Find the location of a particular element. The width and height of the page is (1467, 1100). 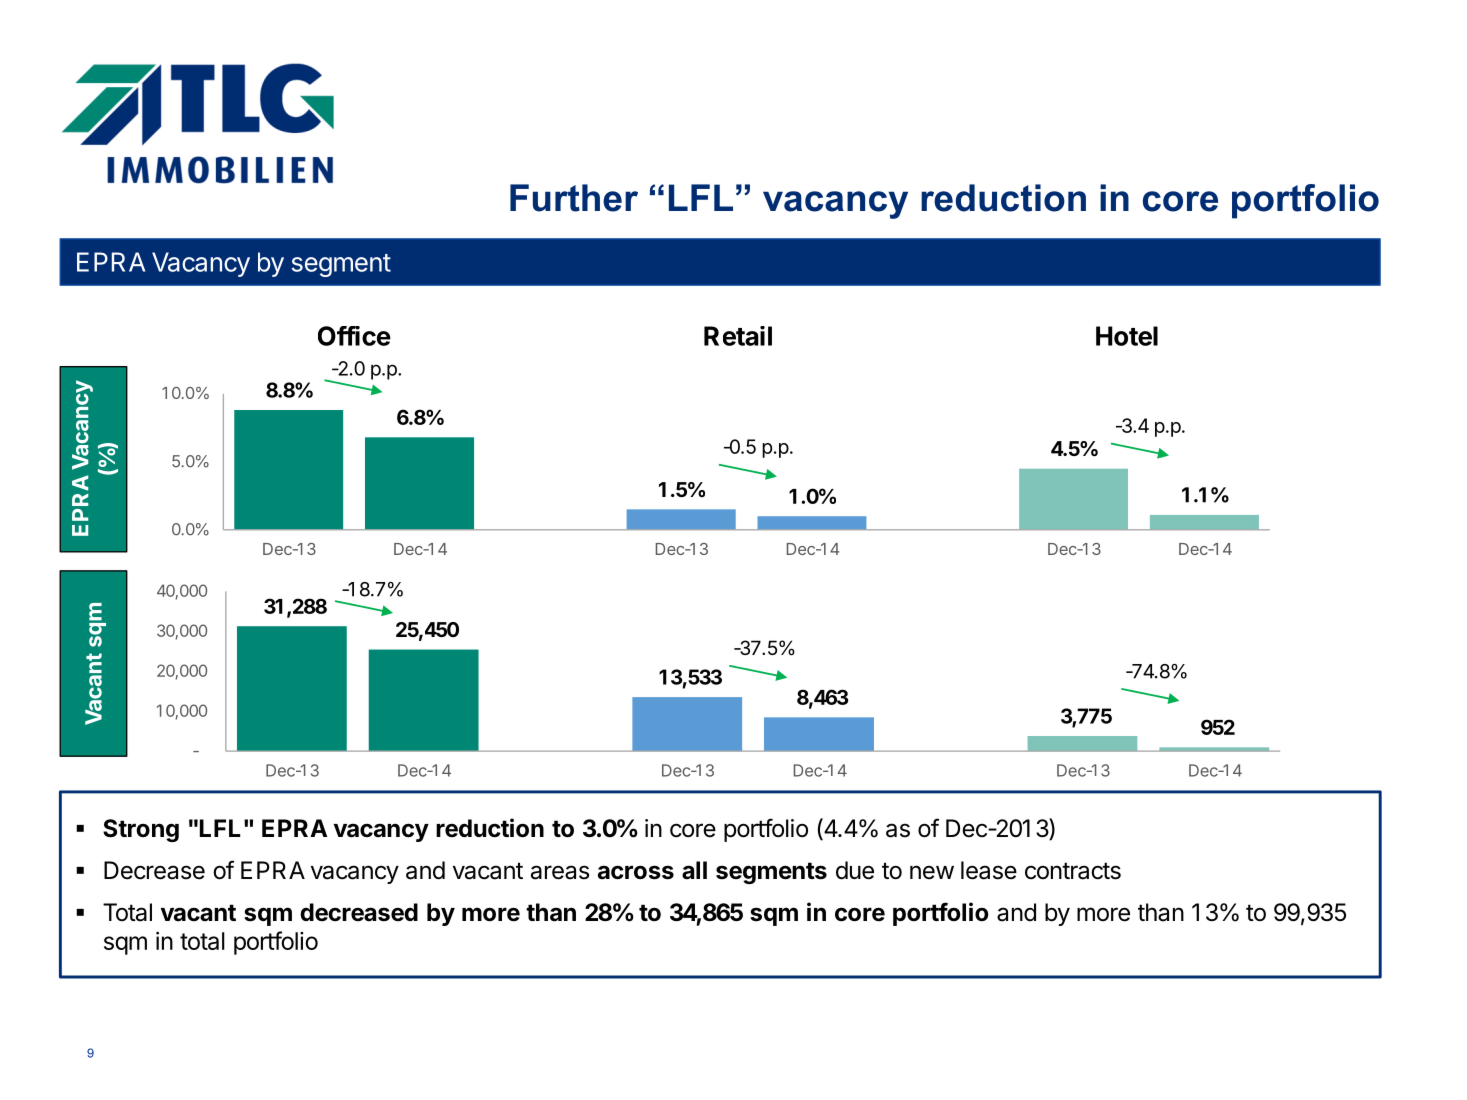

Hotel is located at coordinates (1127, 336).
